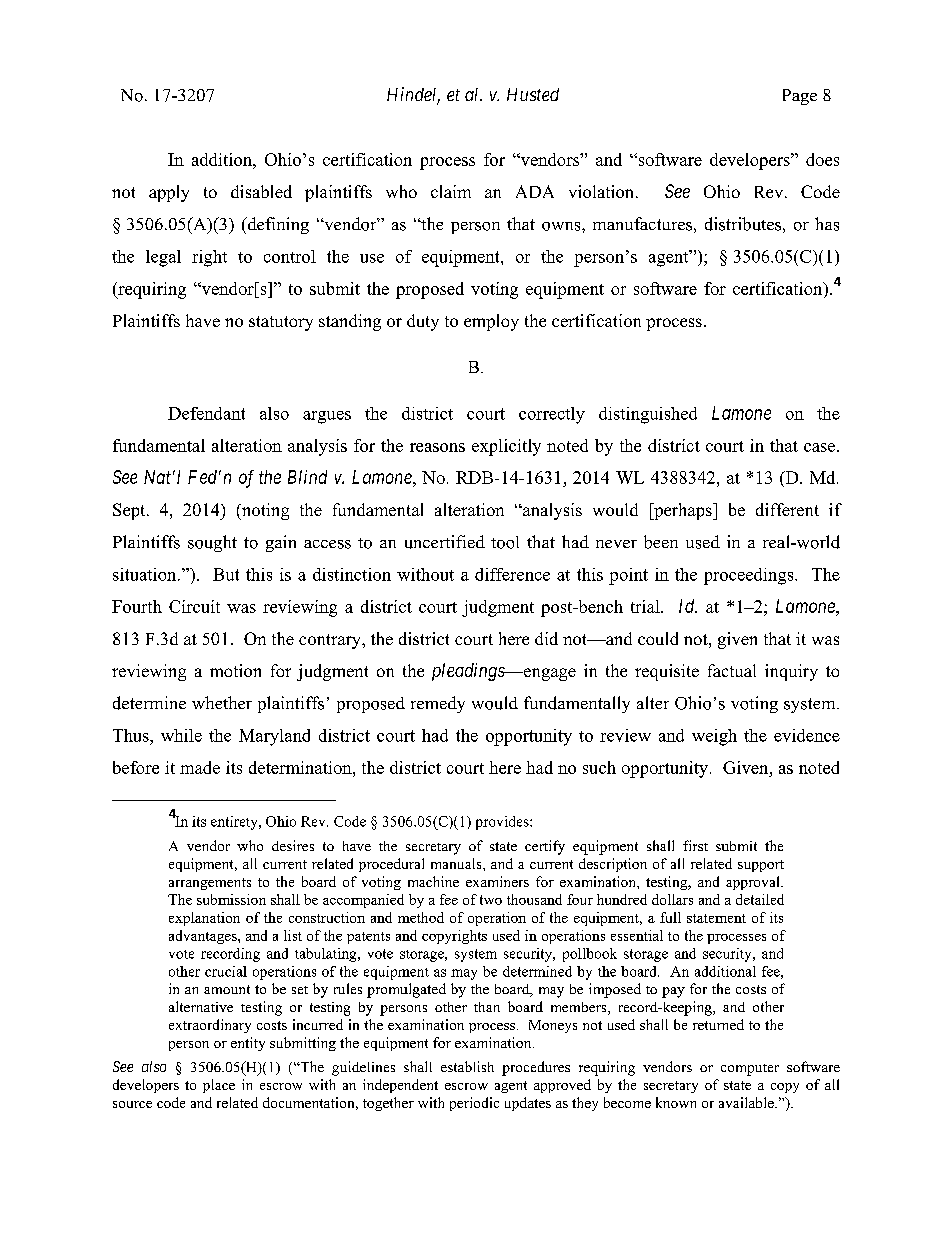 Image resolution: width=952 pixels, height=1233 pixels. What do you see at coordinates (261, 191) in the document?
I see `disabled` at bounding box center [261, 191].
